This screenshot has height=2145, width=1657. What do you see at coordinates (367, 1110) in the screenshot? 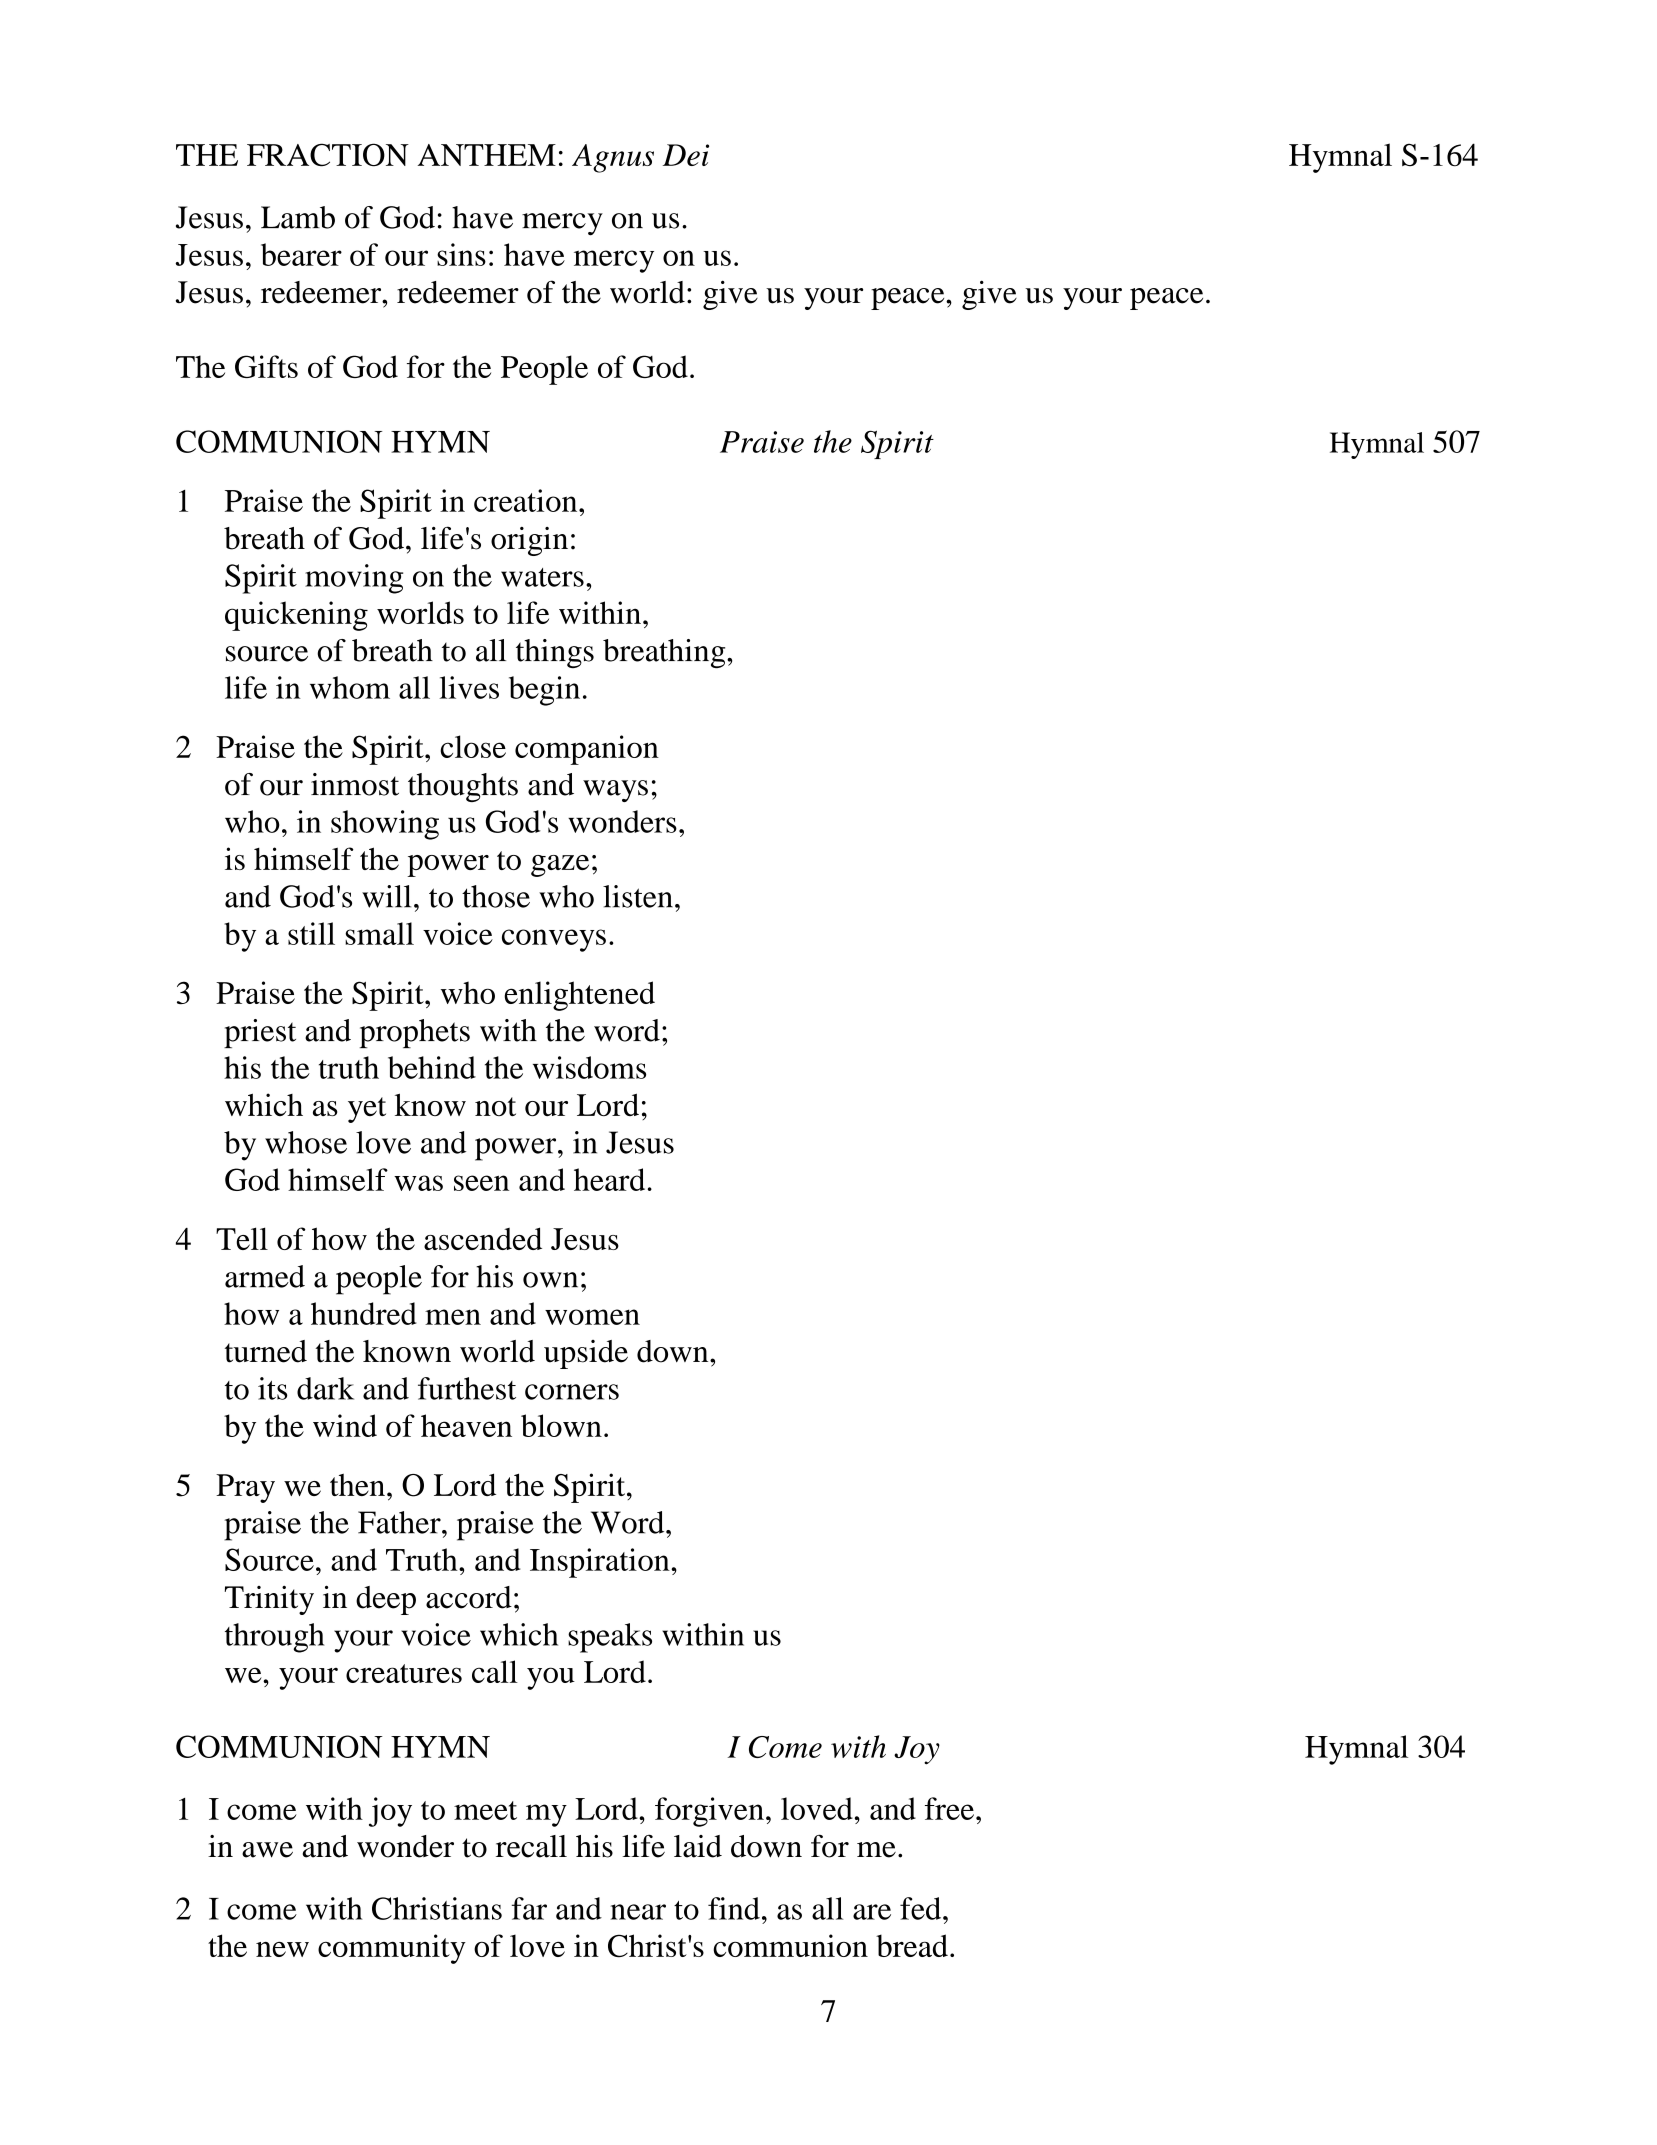
I see `yet` at bounding box center [367, 1110].
